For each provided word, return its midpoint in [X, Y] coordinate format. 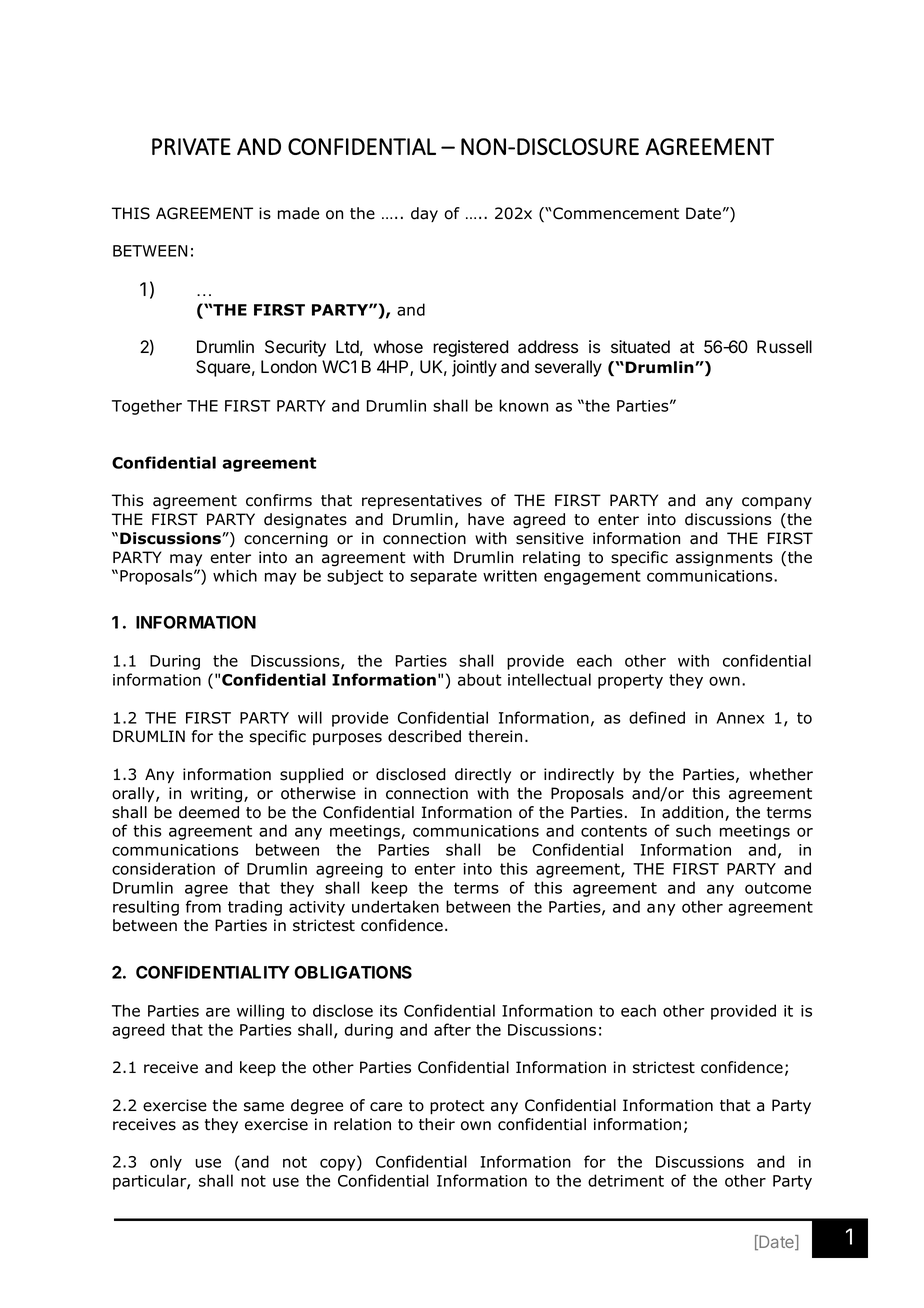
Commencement [616, 213]
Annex [740, 718]
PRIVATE [191, 146]
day [424, 214]
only [166, 1163]
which [235, 575]
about [480, 679]
